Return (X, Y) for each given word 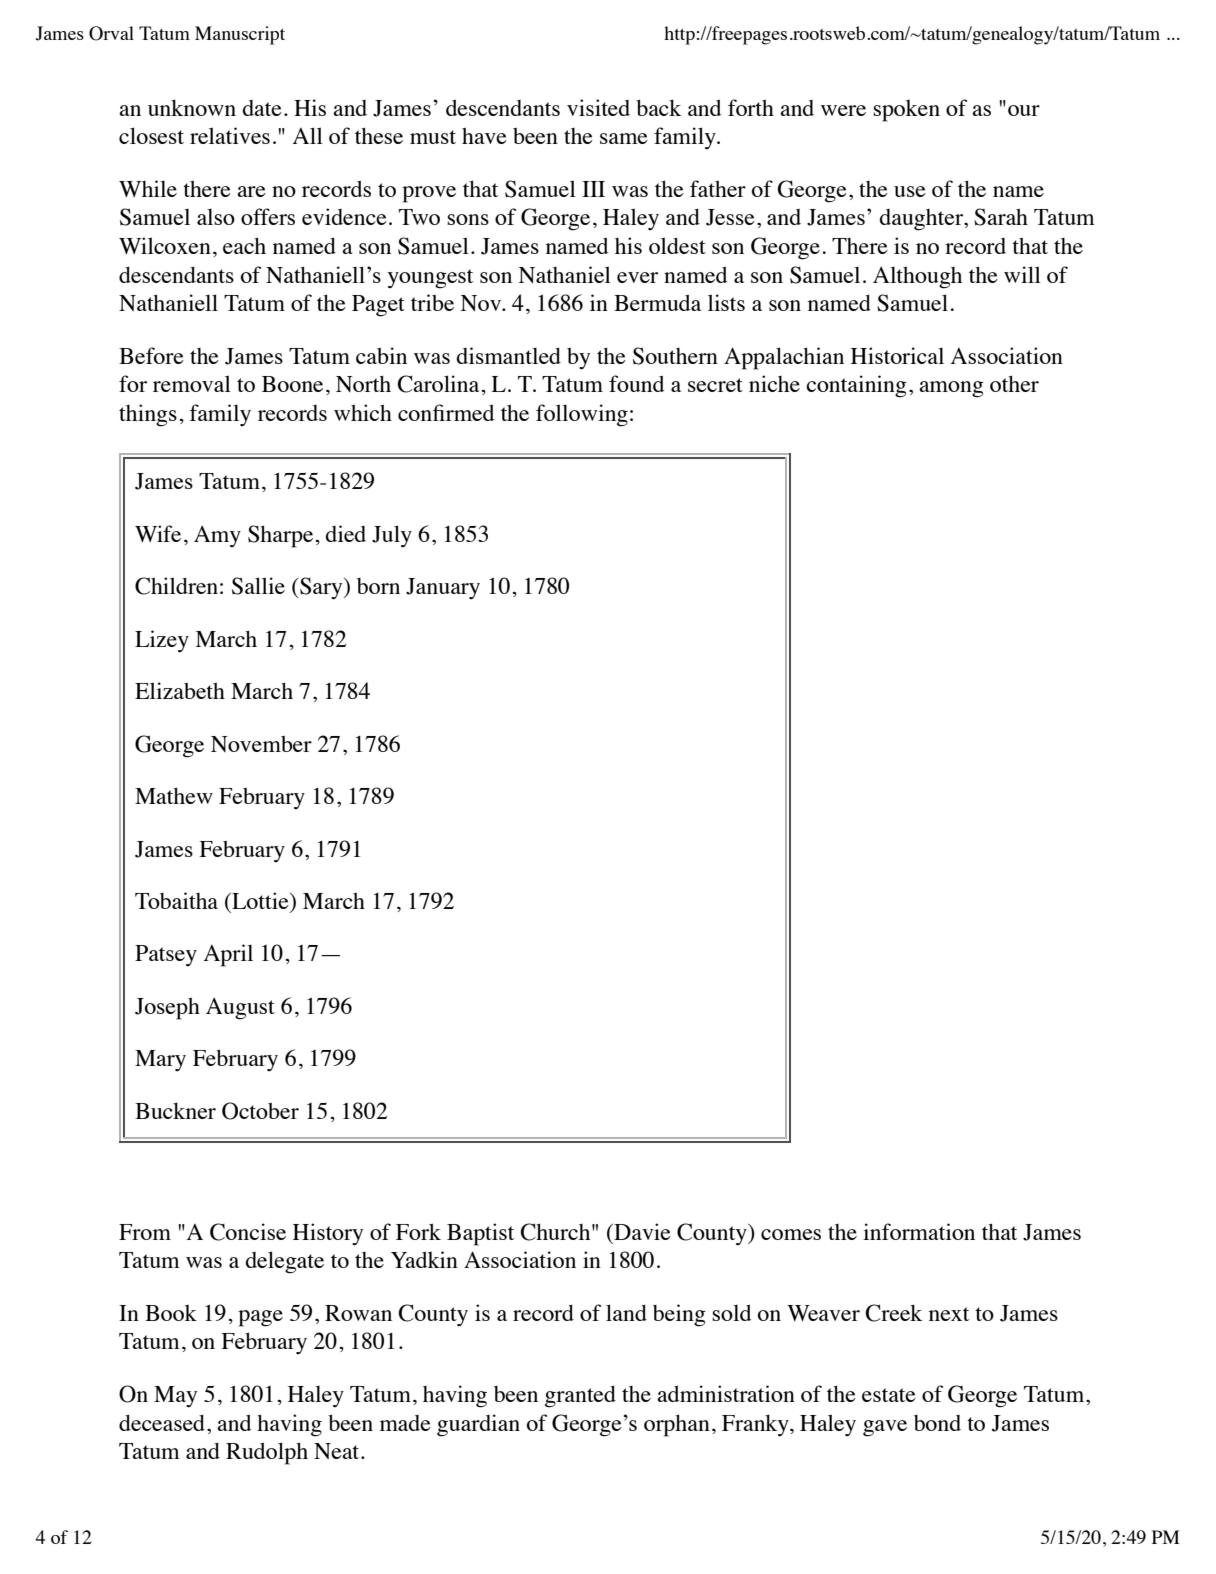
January (443, 588)
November (261, 744)
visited (598, 107)
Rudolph (267, 1453)
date (262, 108)
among (951, 389)
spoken (906, 111)
